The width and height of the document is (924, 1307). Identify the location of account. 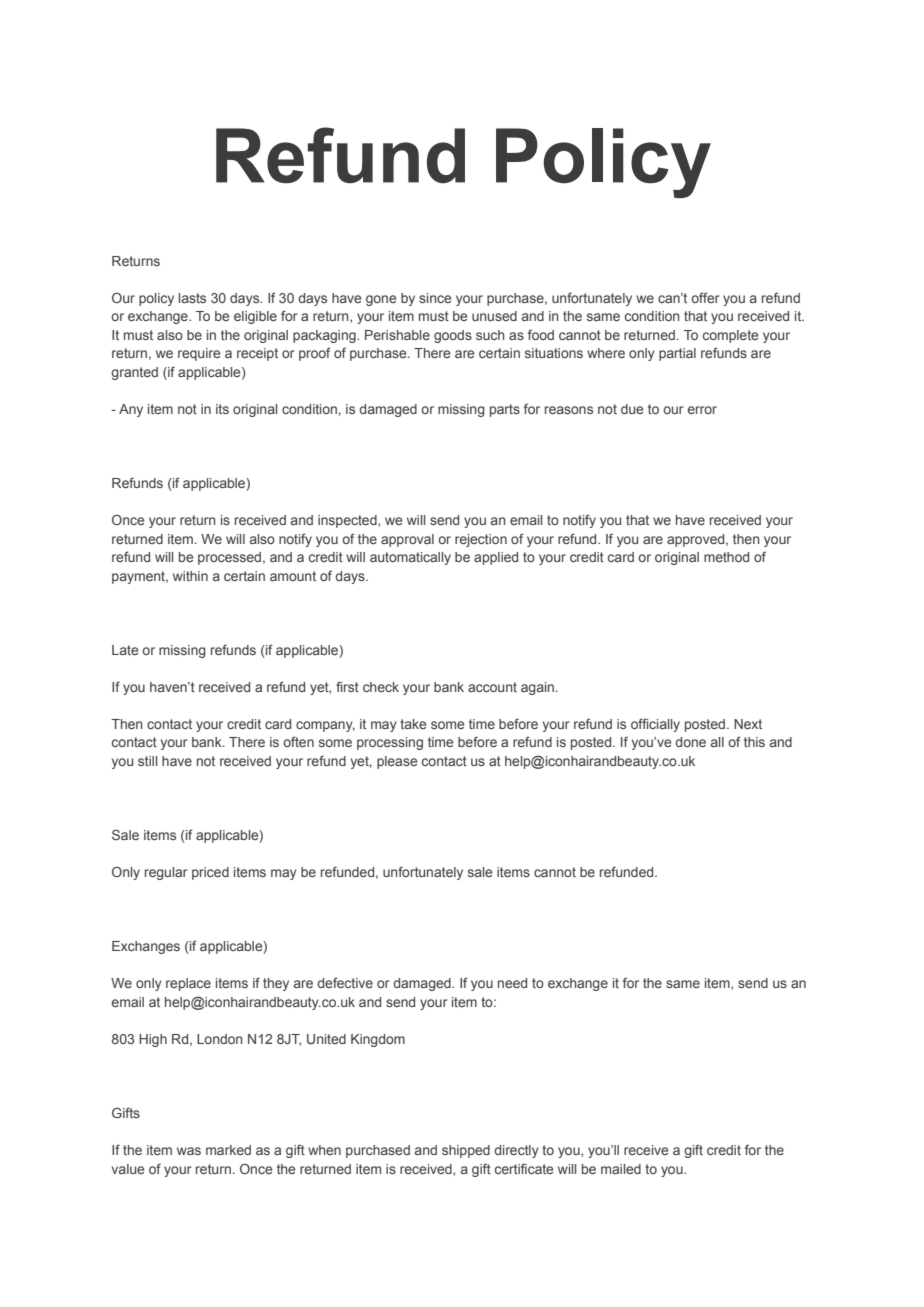
(492, 687).
